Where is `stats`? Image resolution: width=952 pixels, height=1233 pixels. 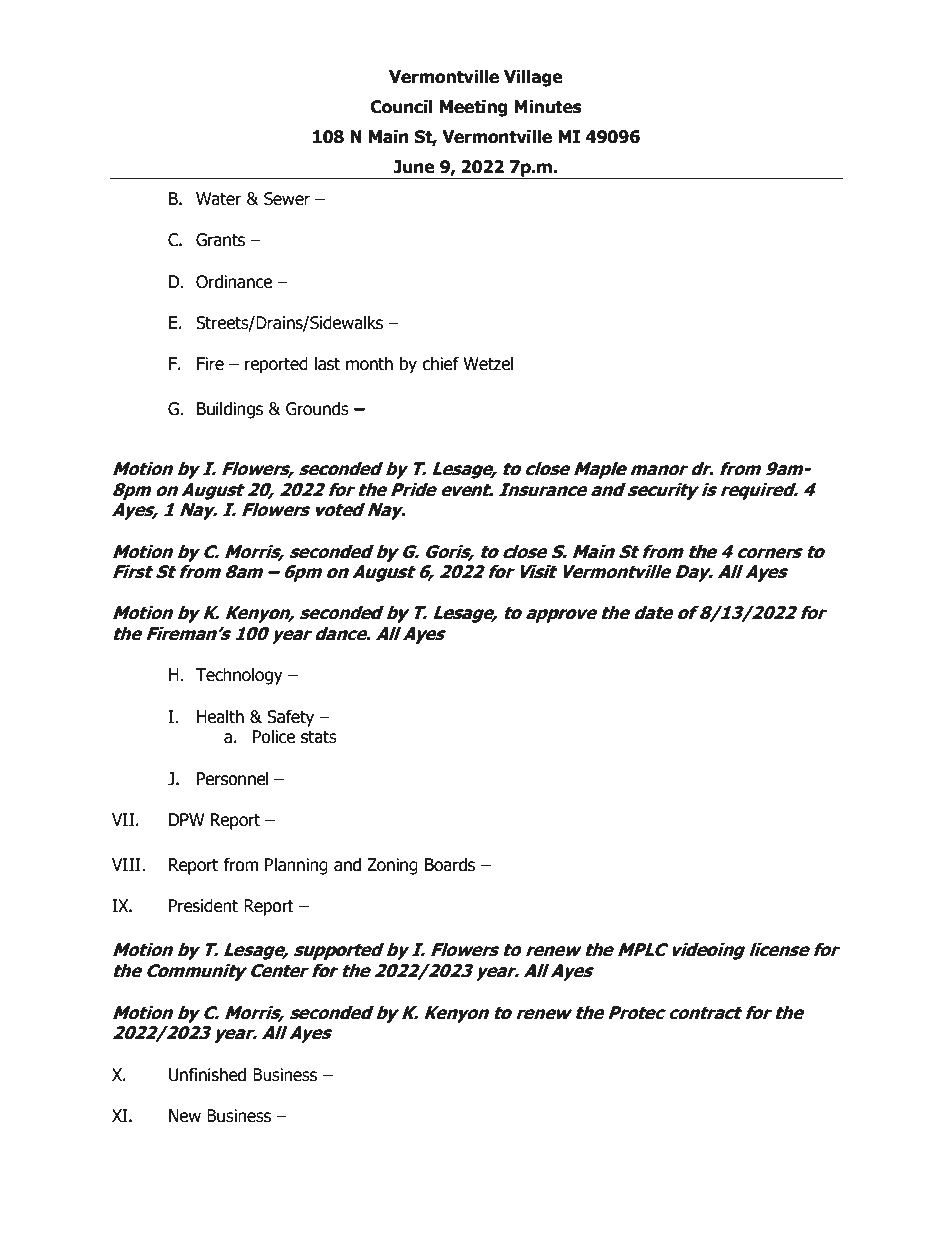 stats is located at coordinates (319, 737).
